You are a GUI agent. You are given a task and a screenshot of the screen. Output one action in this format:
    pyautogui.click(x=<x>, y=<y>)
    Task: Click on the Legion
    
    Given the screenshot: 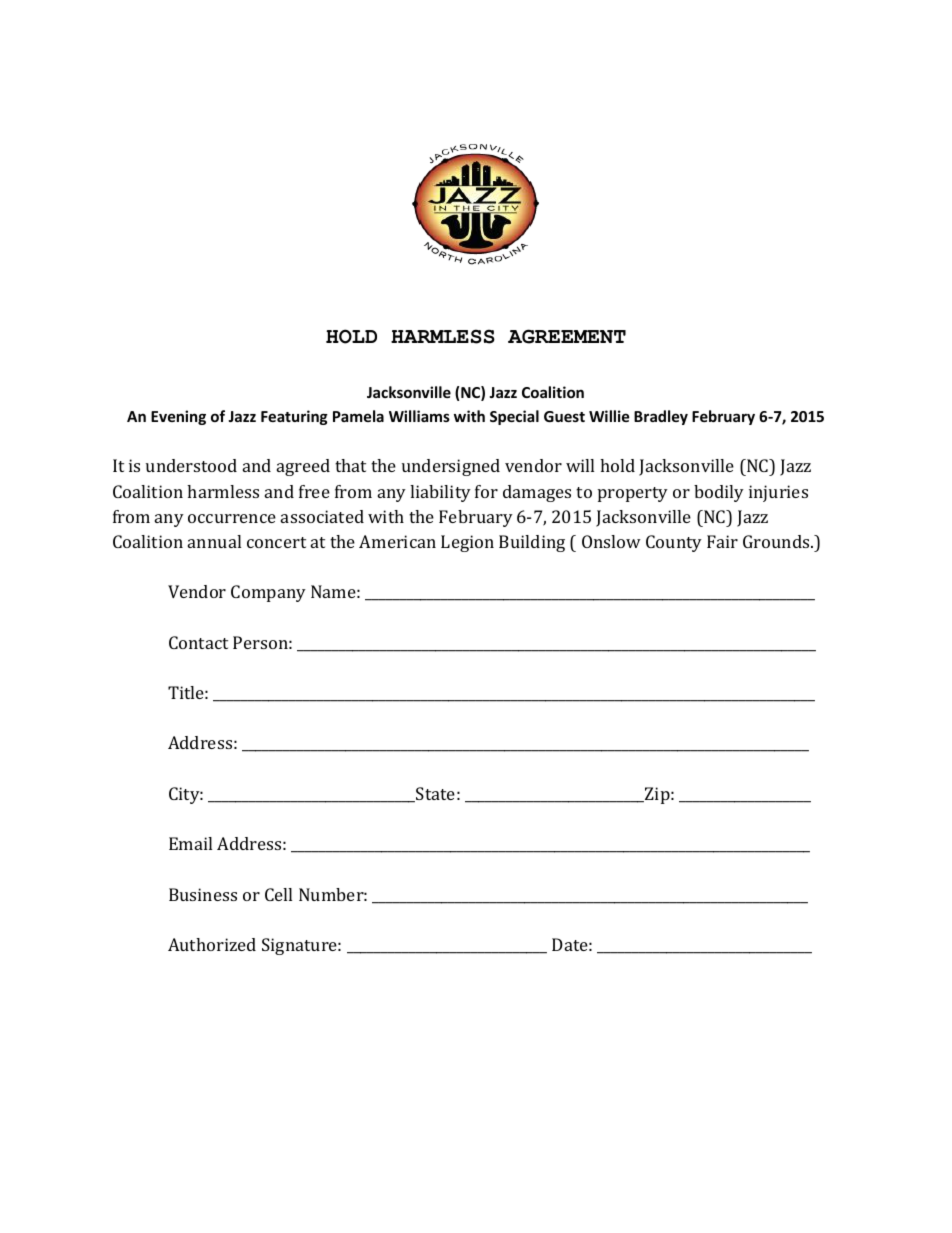 What is the action you would take?
    pyautogui.click(x=467, y=543)
